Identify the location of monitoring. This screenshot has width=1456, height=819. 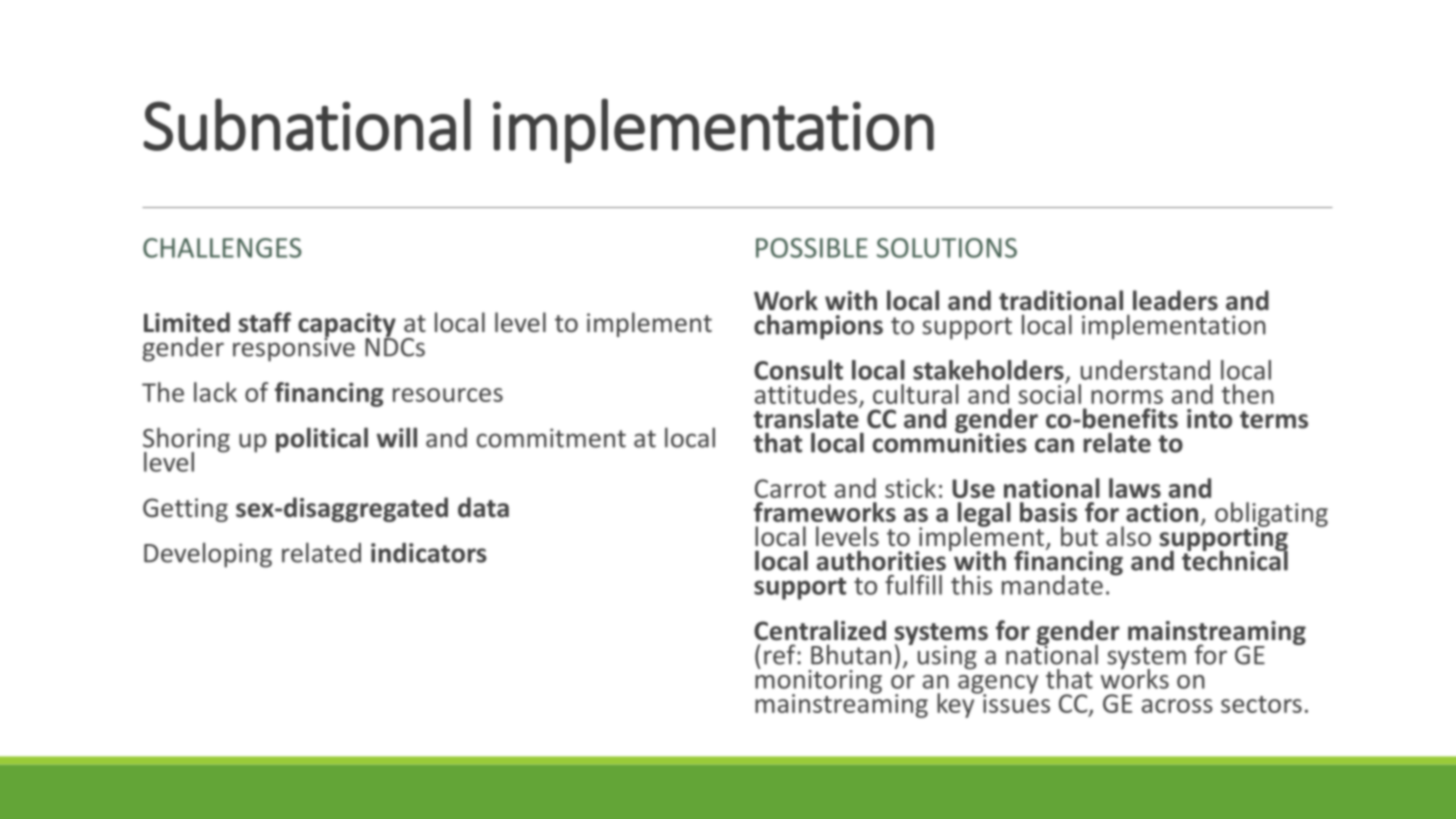
(818, 681).
